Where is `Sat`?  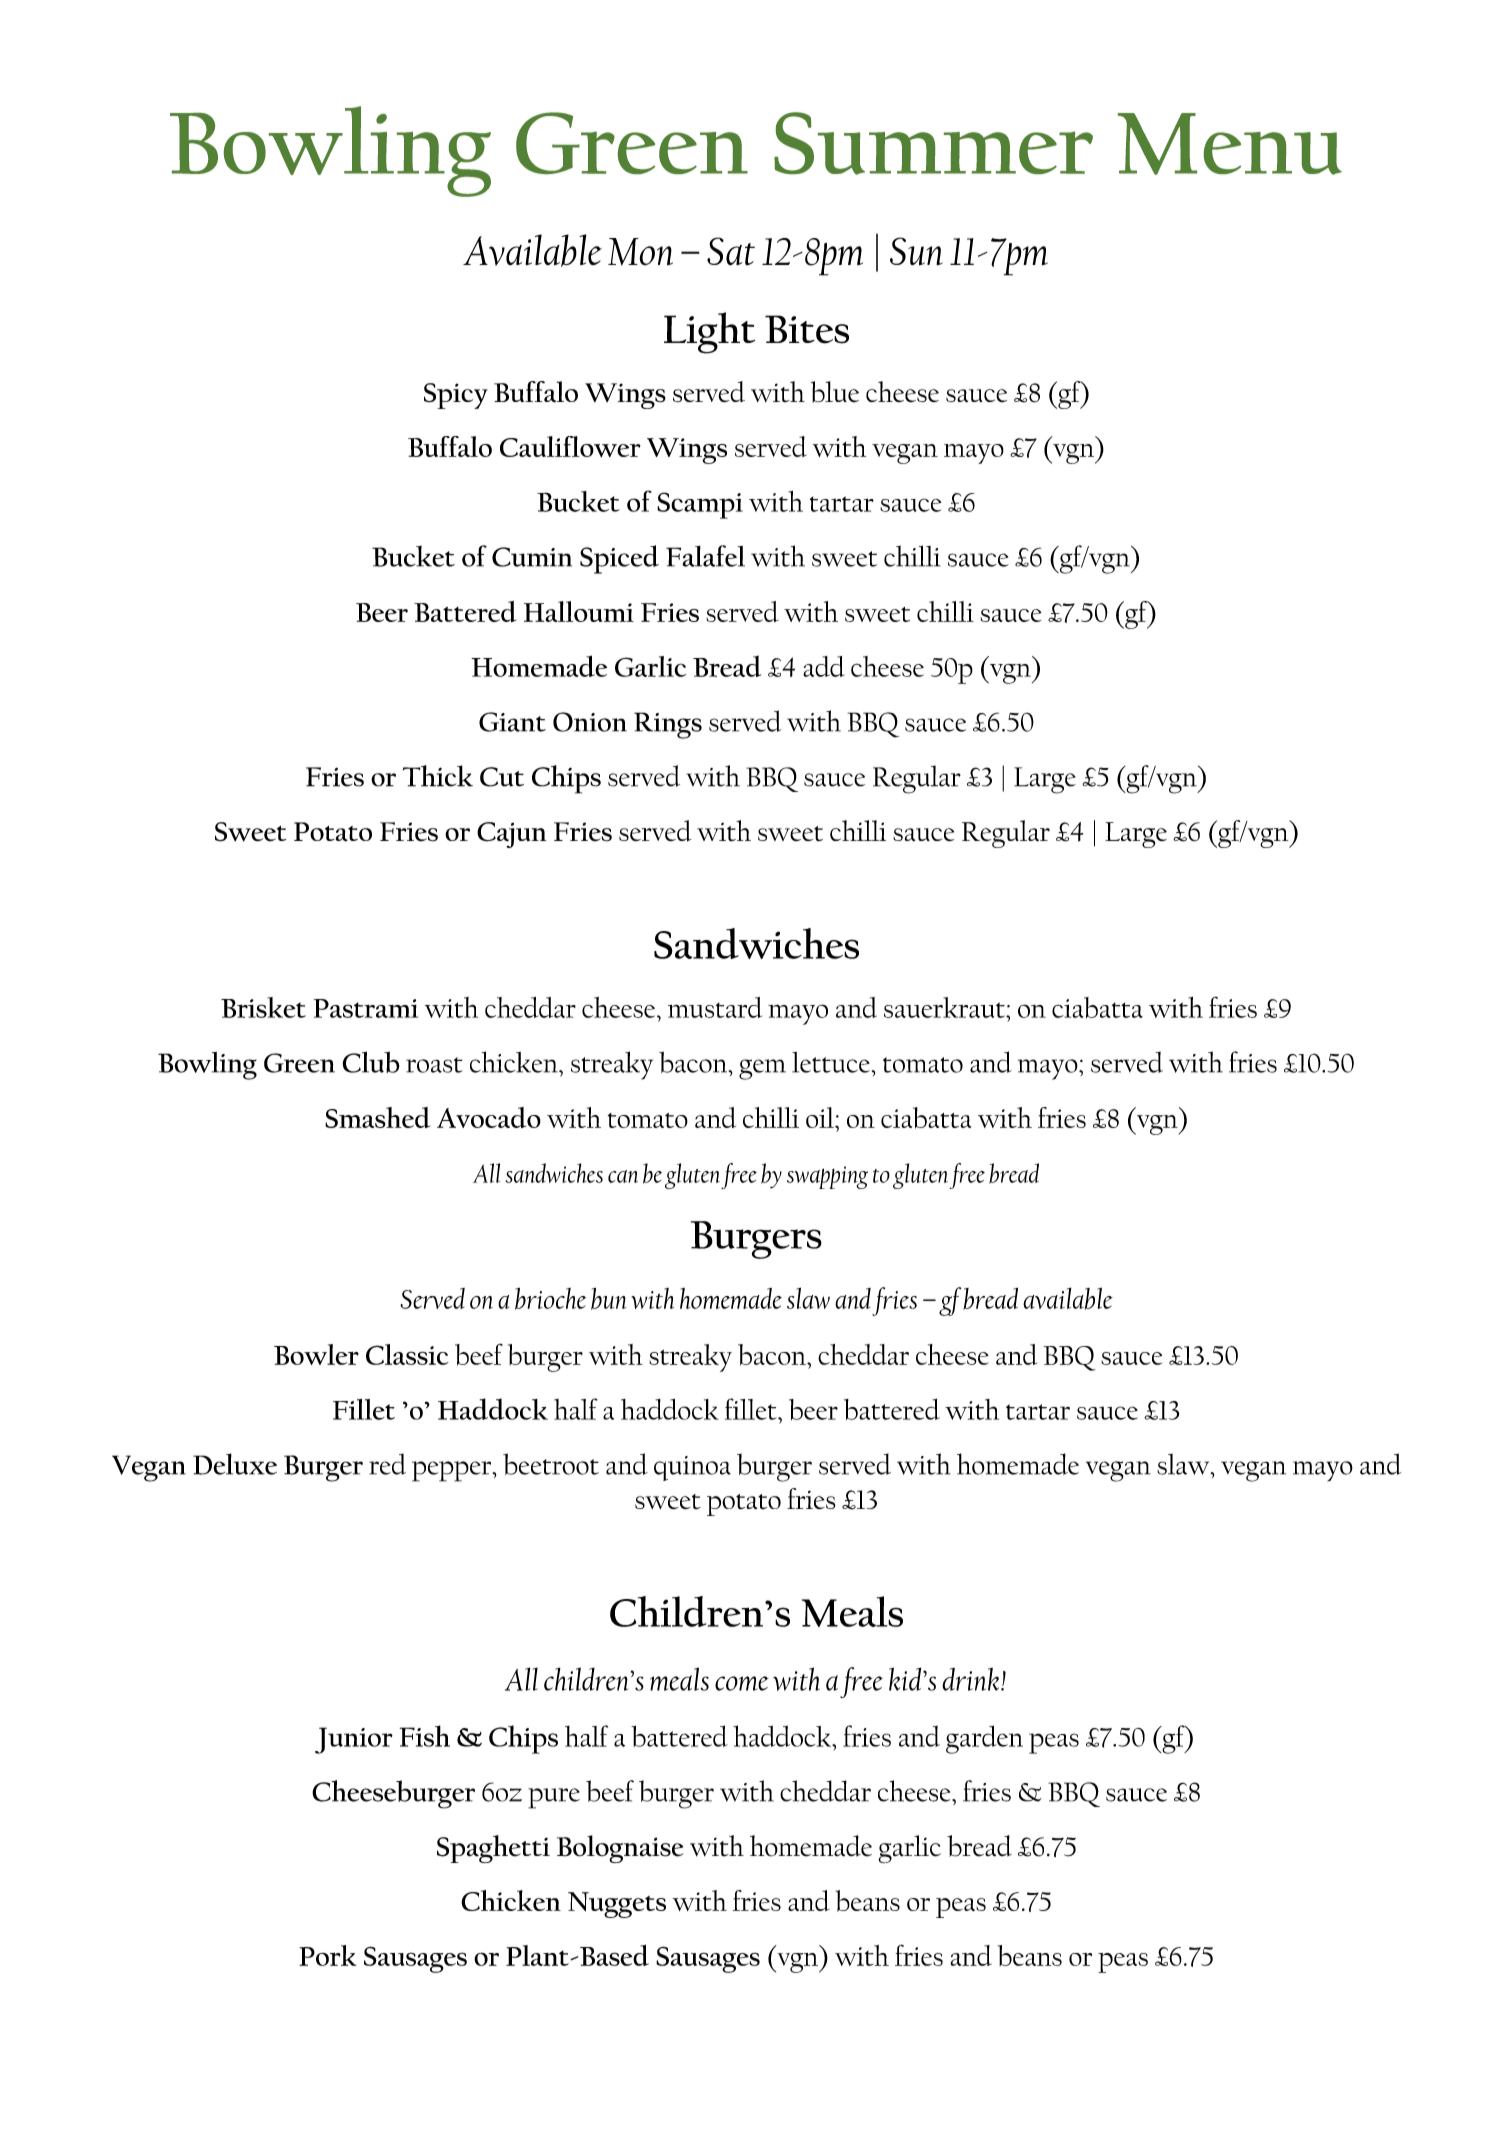
Sat is located at coordinates (731, 251).
